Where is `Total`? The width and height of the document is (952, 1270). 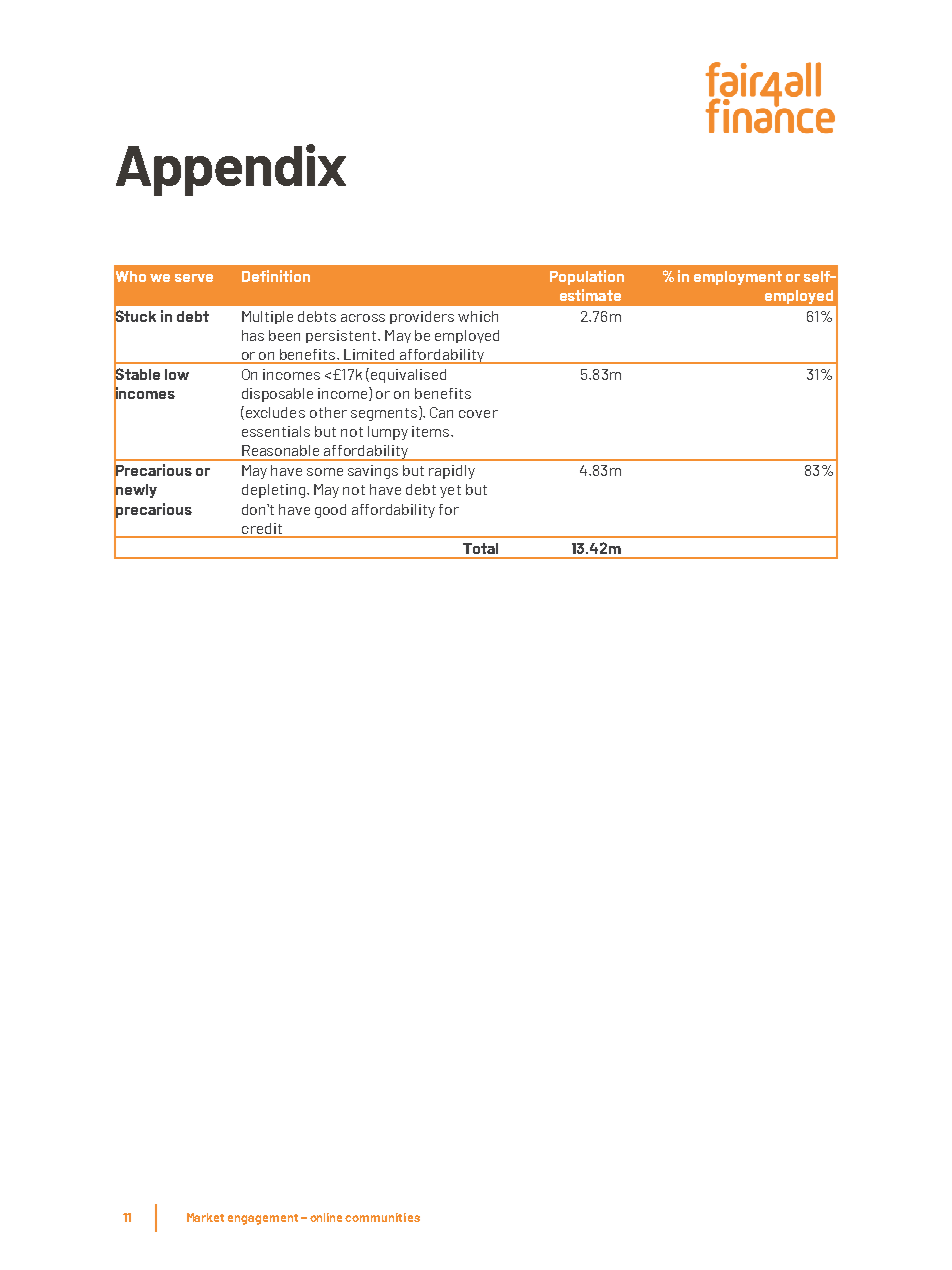 Total is located at coordinates (480, 548).
